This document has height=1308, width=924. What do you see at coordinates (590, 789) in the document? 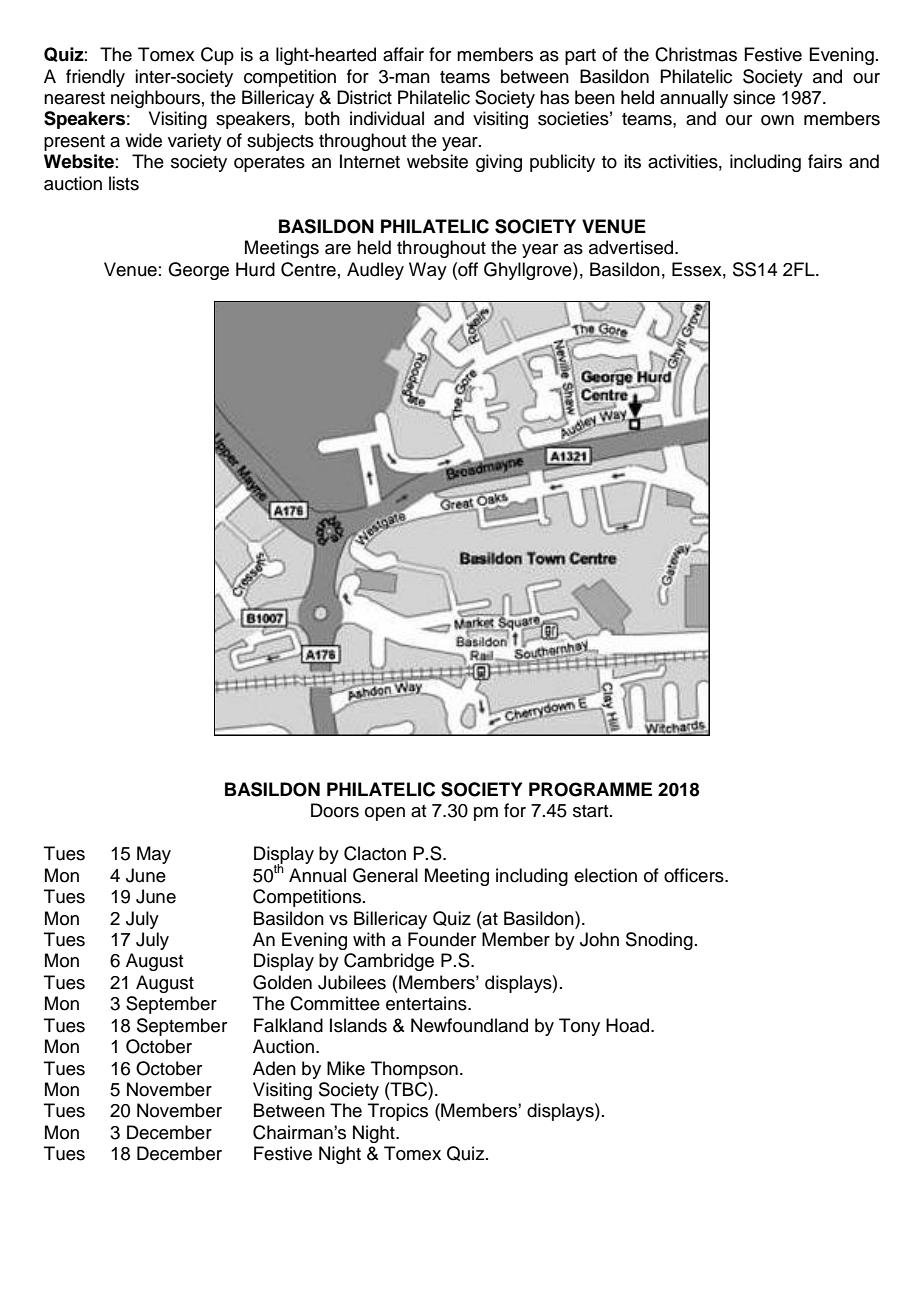
I see `PROGRAMME` at bounding box center [590, 789].
